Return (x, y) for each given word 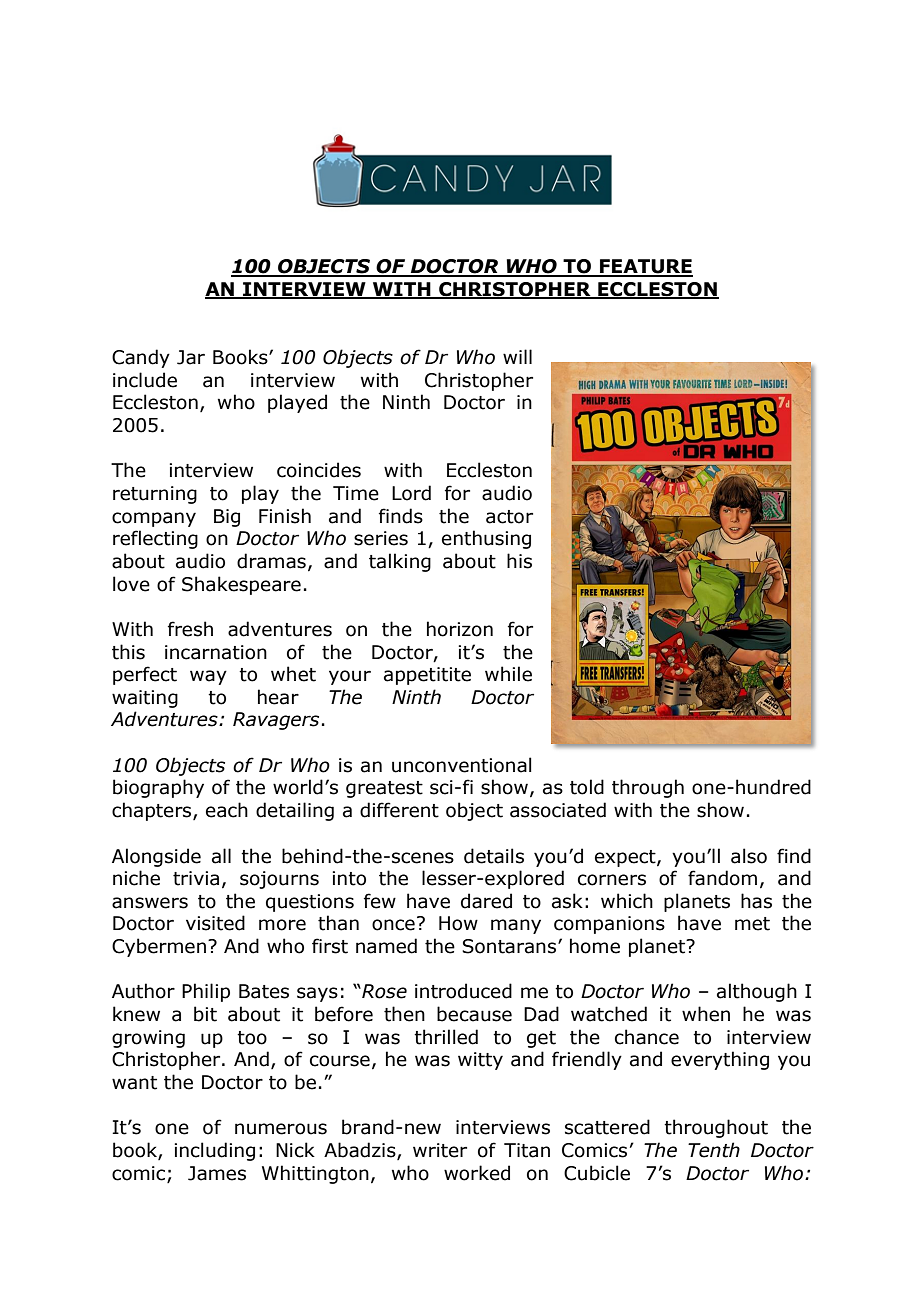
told (587, 787)
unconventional (462, 765)
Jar (191, 357)
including (214, 1151)
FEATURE (645, 267)
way (208, 677)
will (517, 356)
